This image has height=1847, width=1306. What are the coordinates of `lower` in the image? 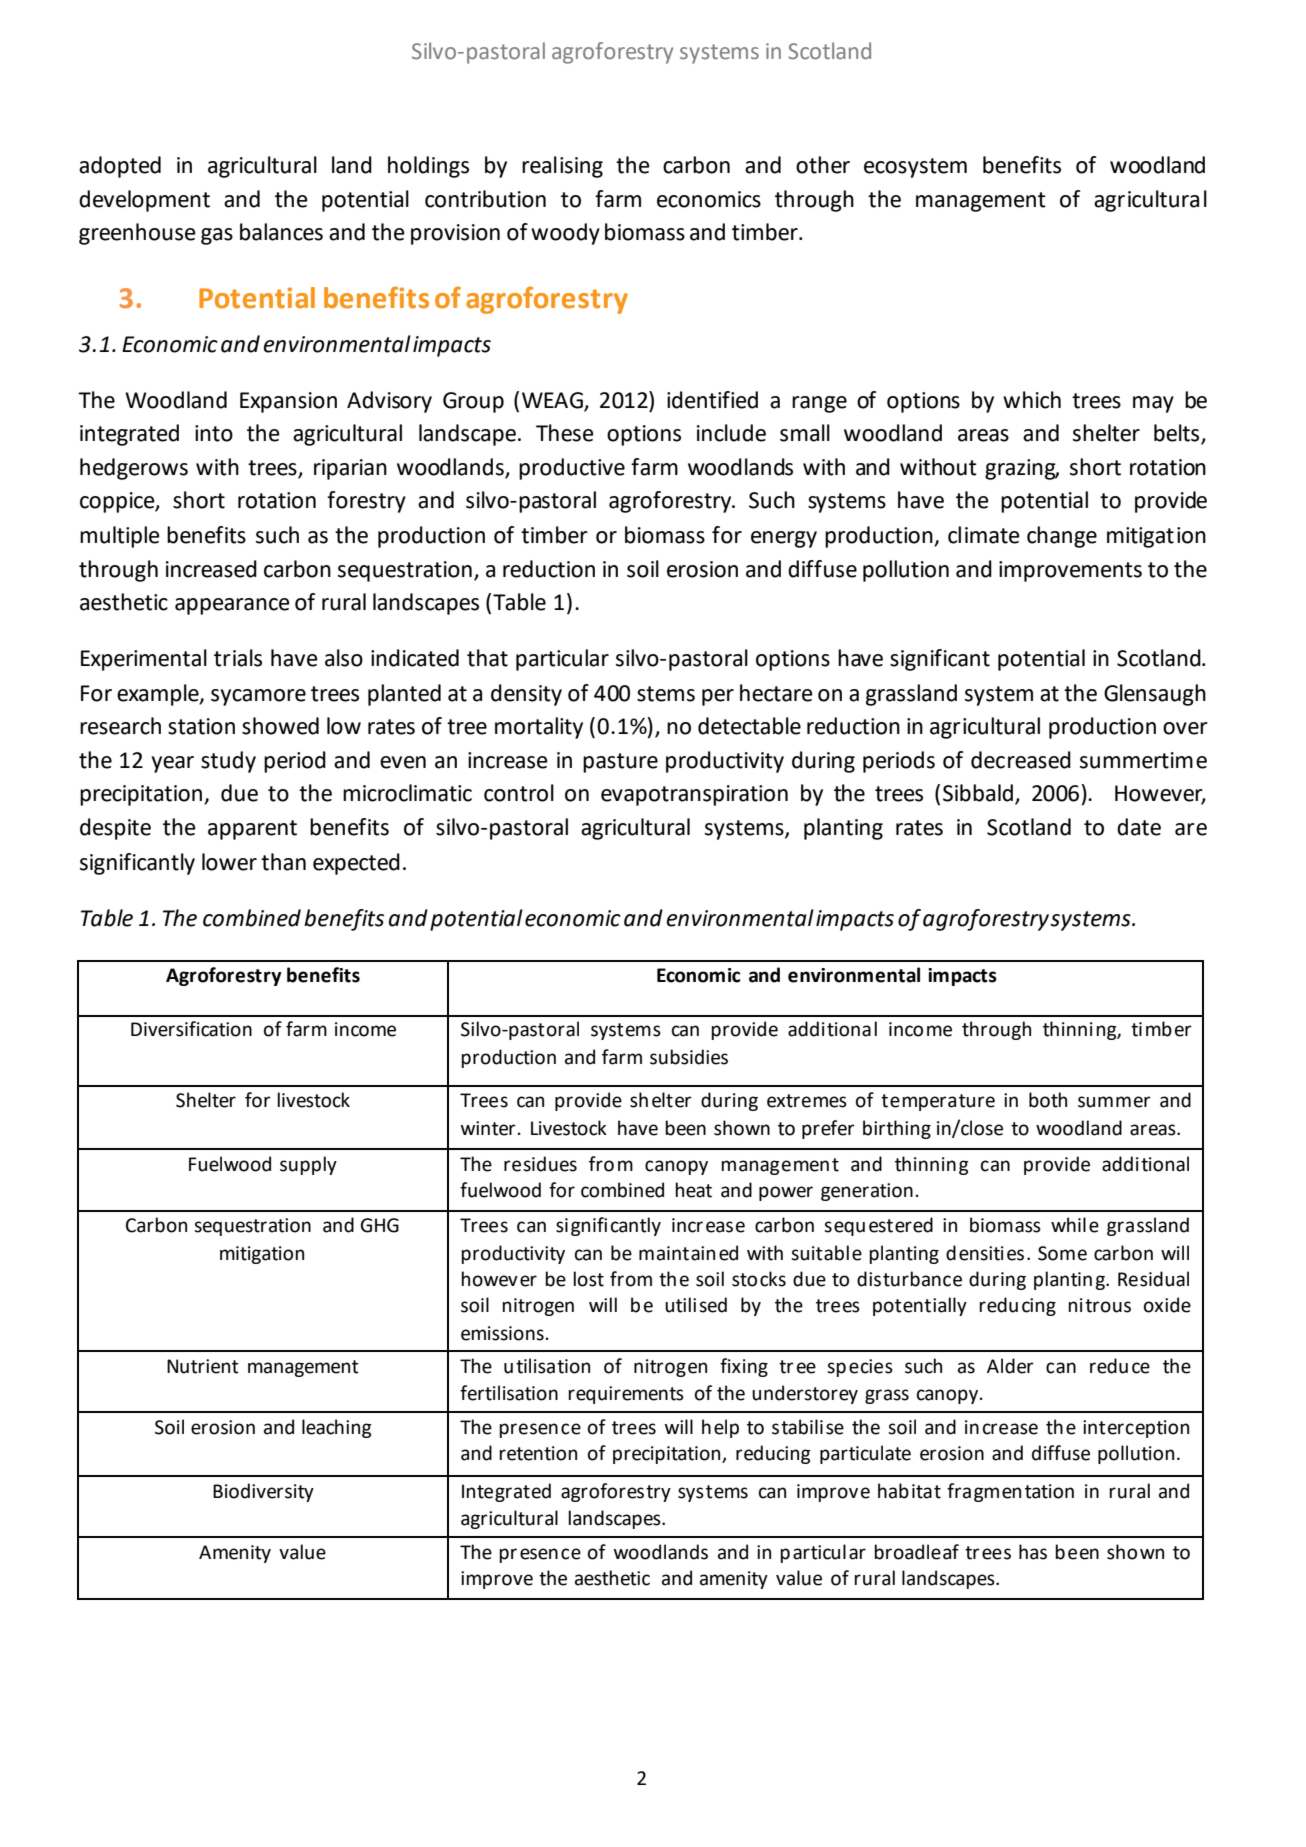 It's located at (229, 862).
